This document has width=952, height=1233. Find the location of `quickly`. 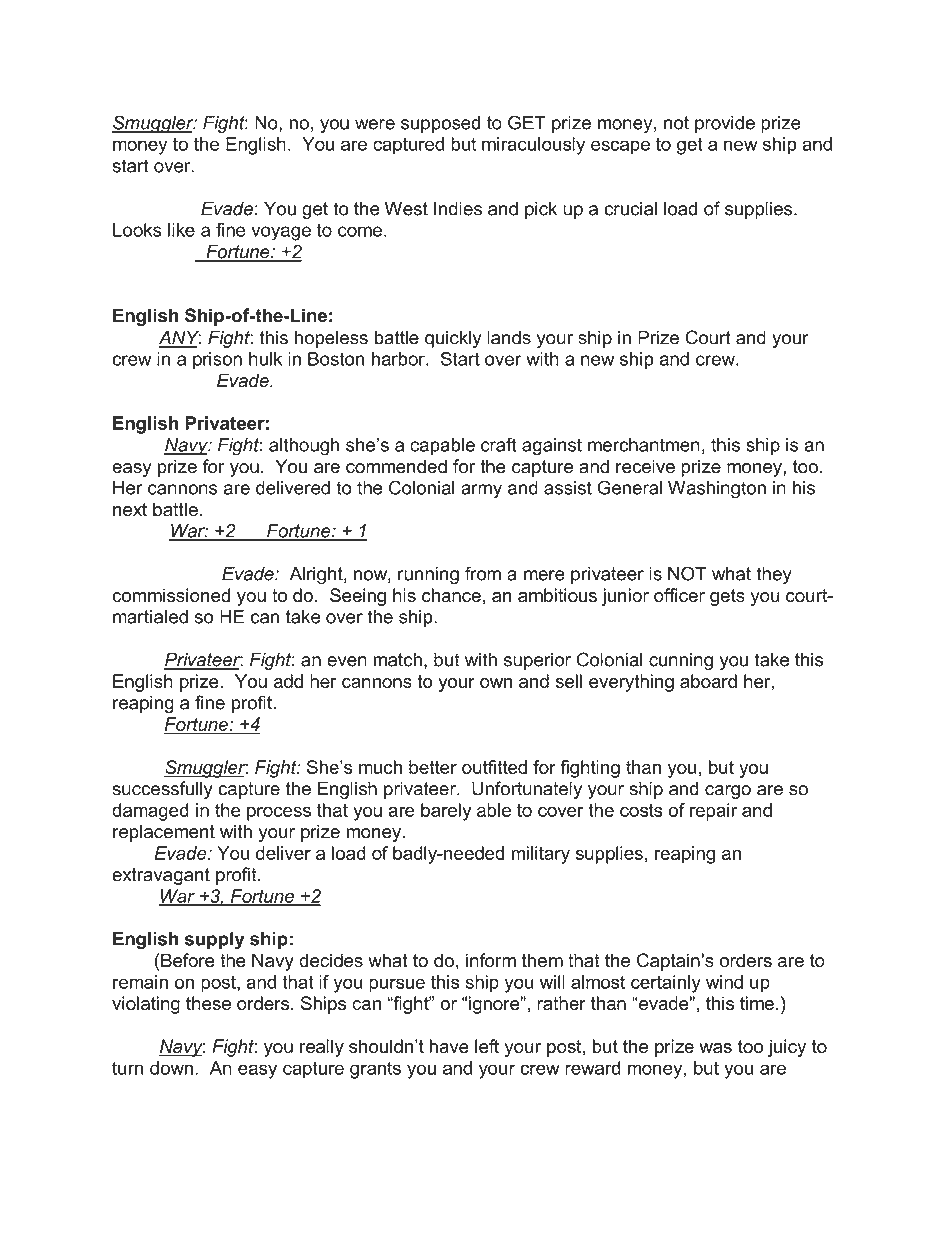

quickly is located at coordinates (453, 339).
